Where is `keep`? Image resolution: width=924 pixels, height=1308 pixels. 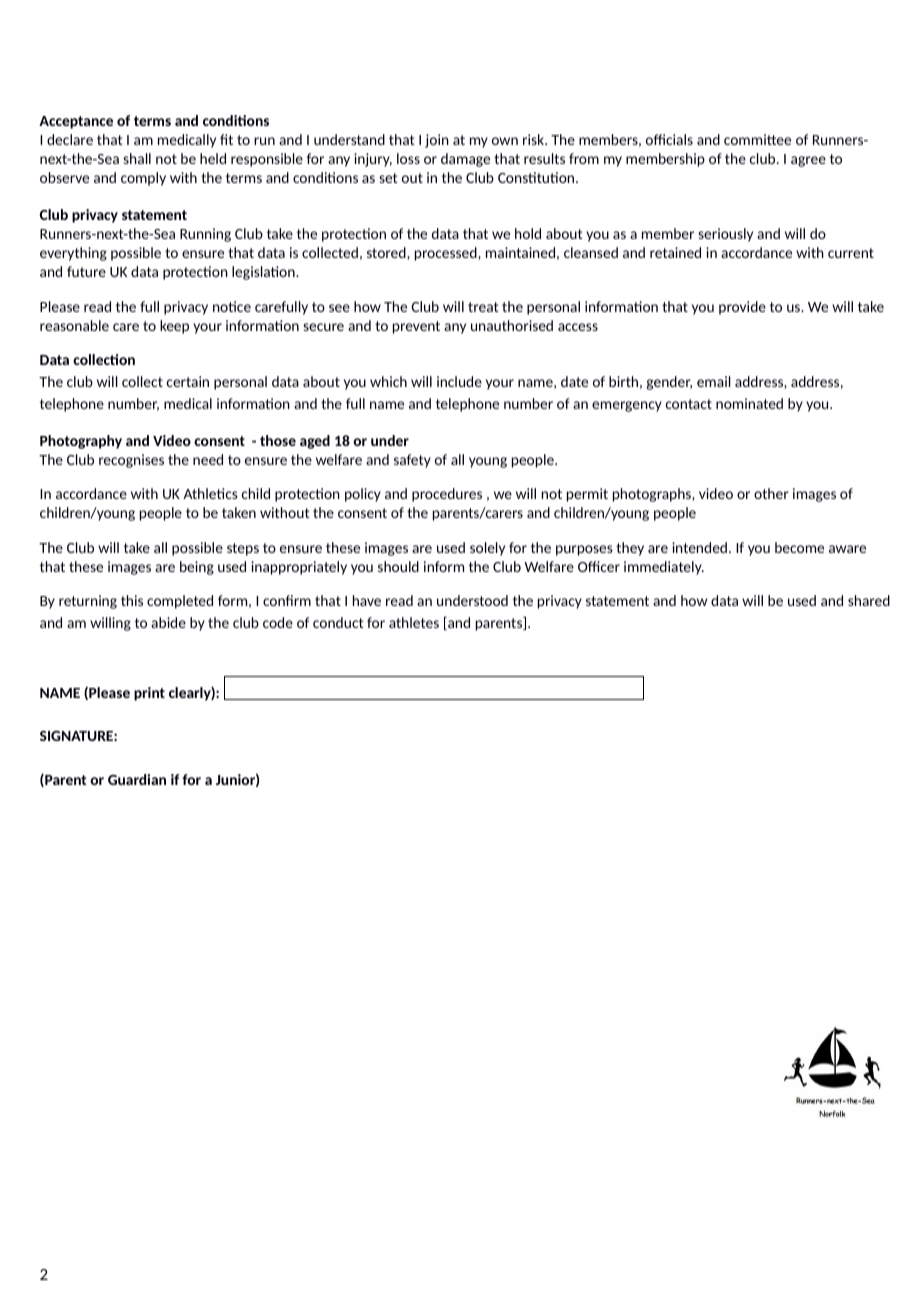
keep is located at coordinates (174, 327).
